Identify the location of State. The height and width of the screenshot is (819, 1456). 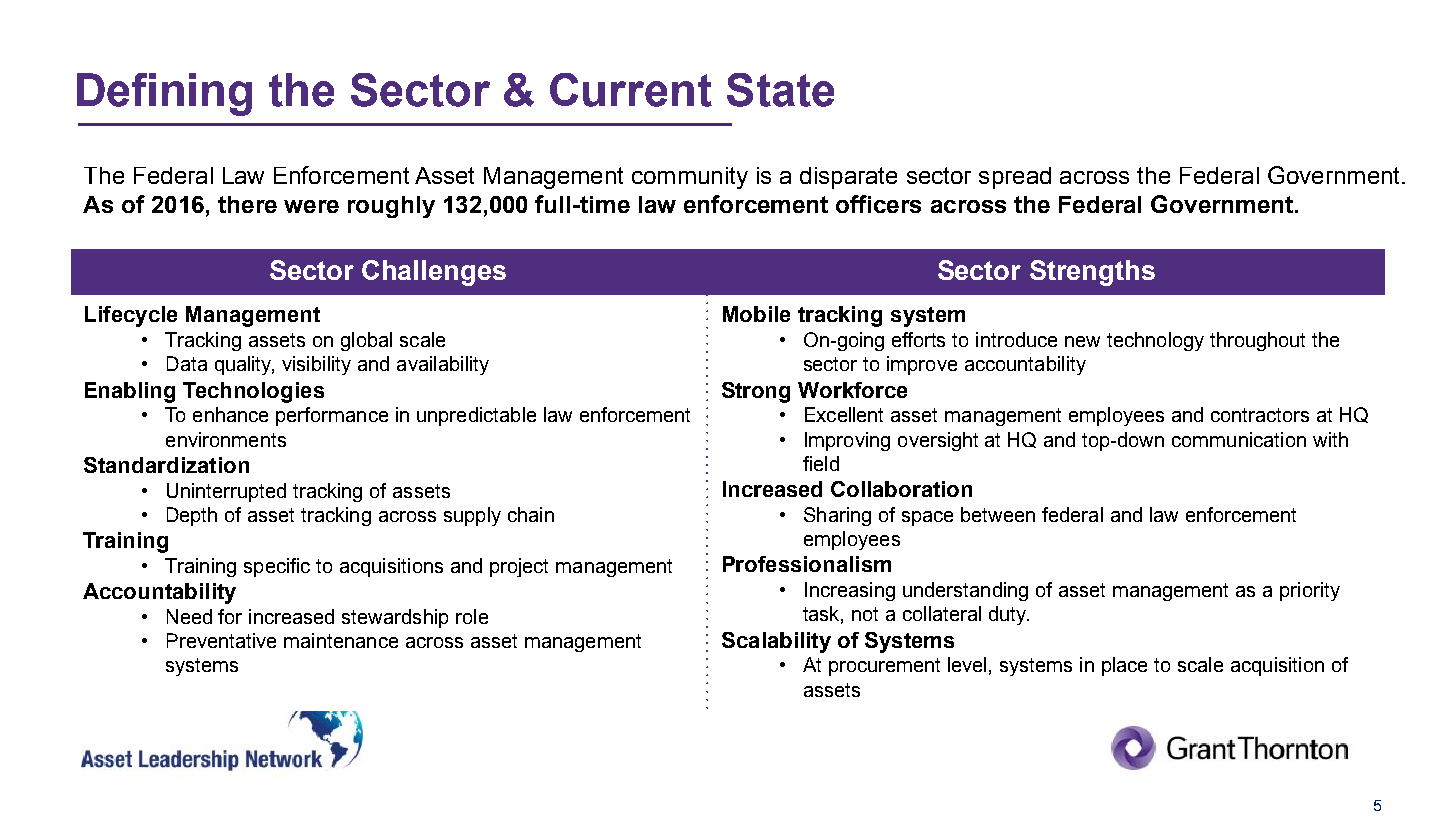
(780, 90).
